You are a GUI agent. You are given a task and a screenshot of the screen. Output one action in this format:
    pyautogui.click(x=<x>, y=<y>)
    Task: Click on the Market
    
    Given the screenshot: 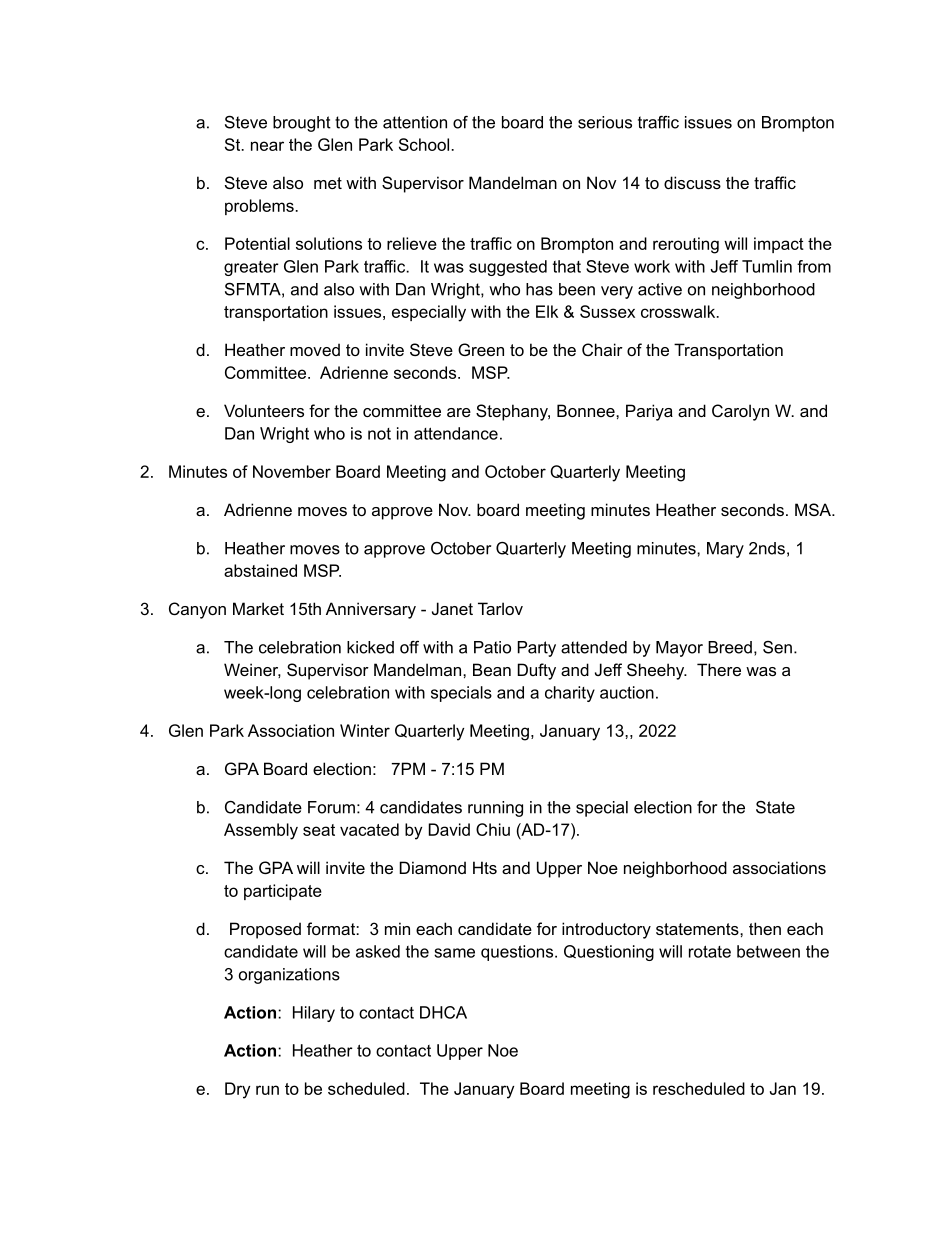 What is the action you would take?
    pyautogui.click(x=258, y=608)
